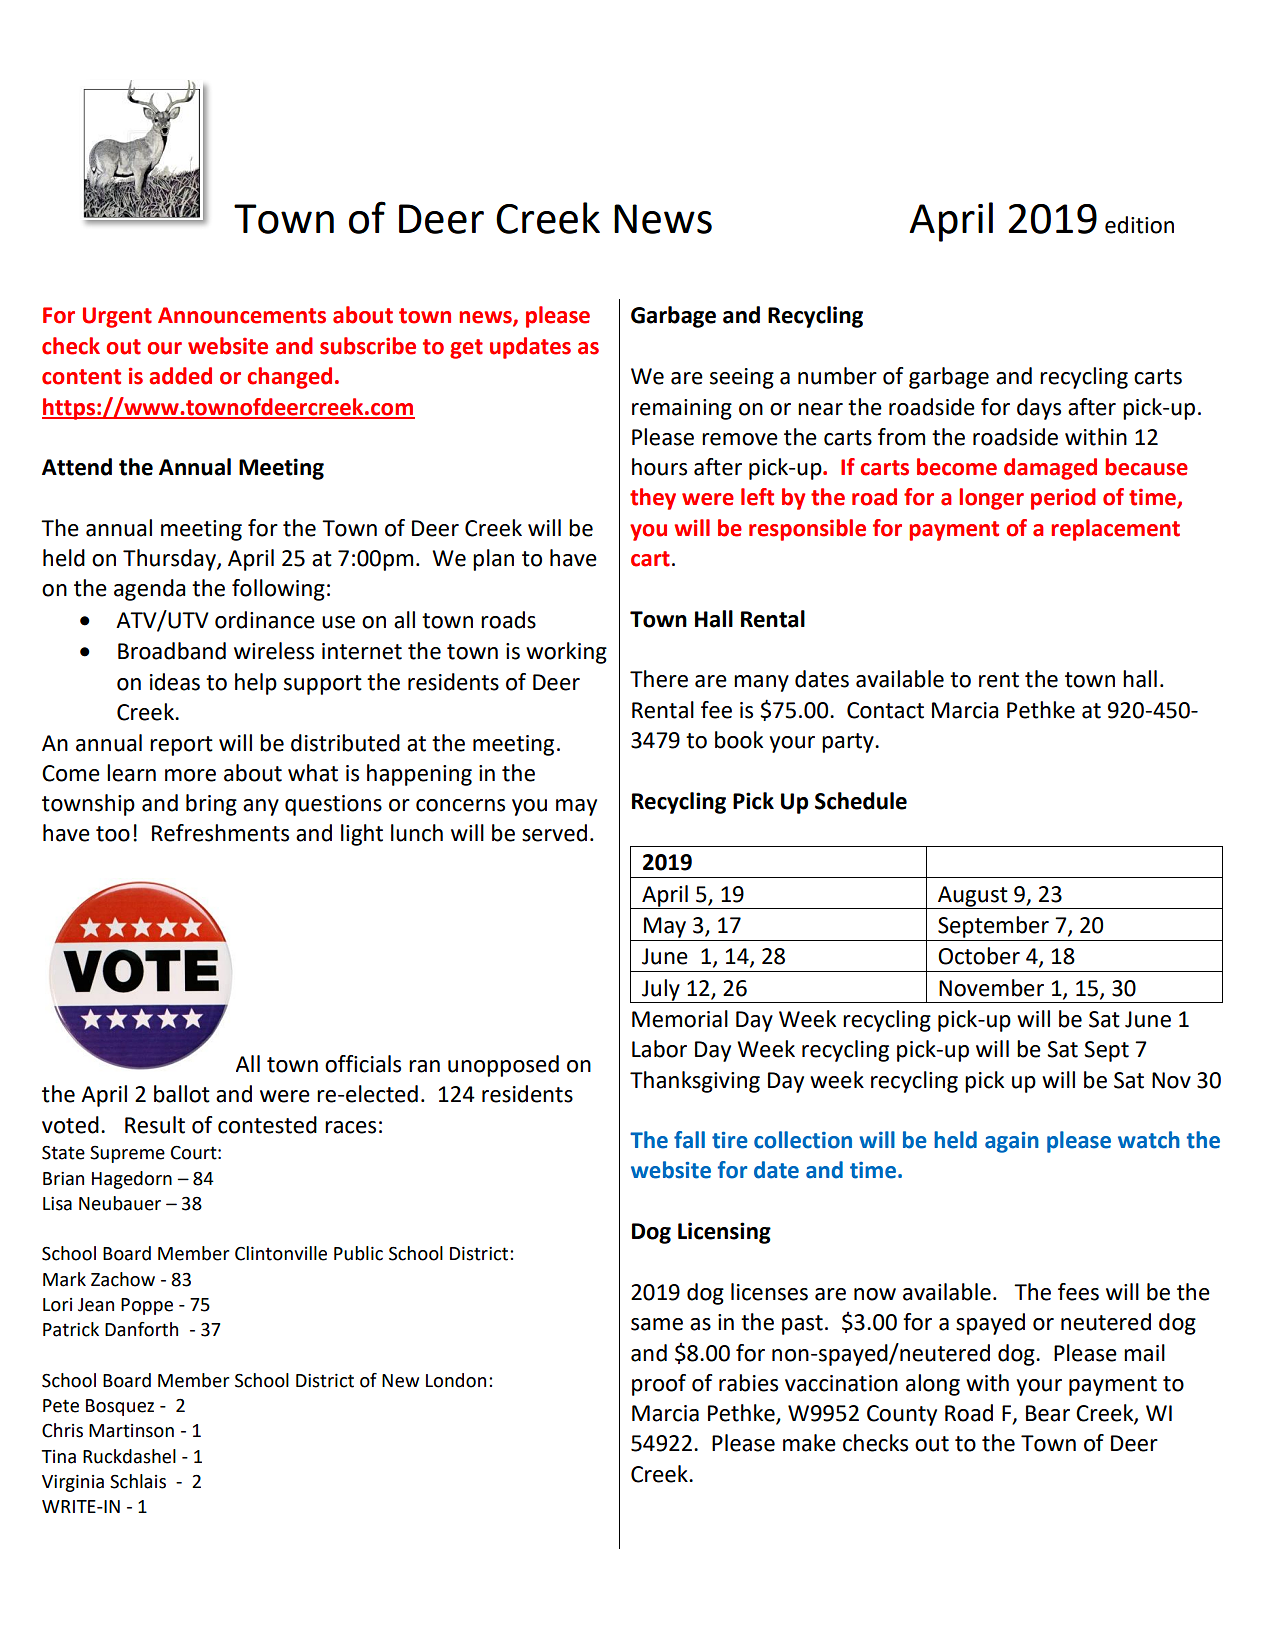 The height and width of the screenshot is (1639, 1266). Describe the element at coordinates (466, 349) in the screenshot. I see `get` at that location.
